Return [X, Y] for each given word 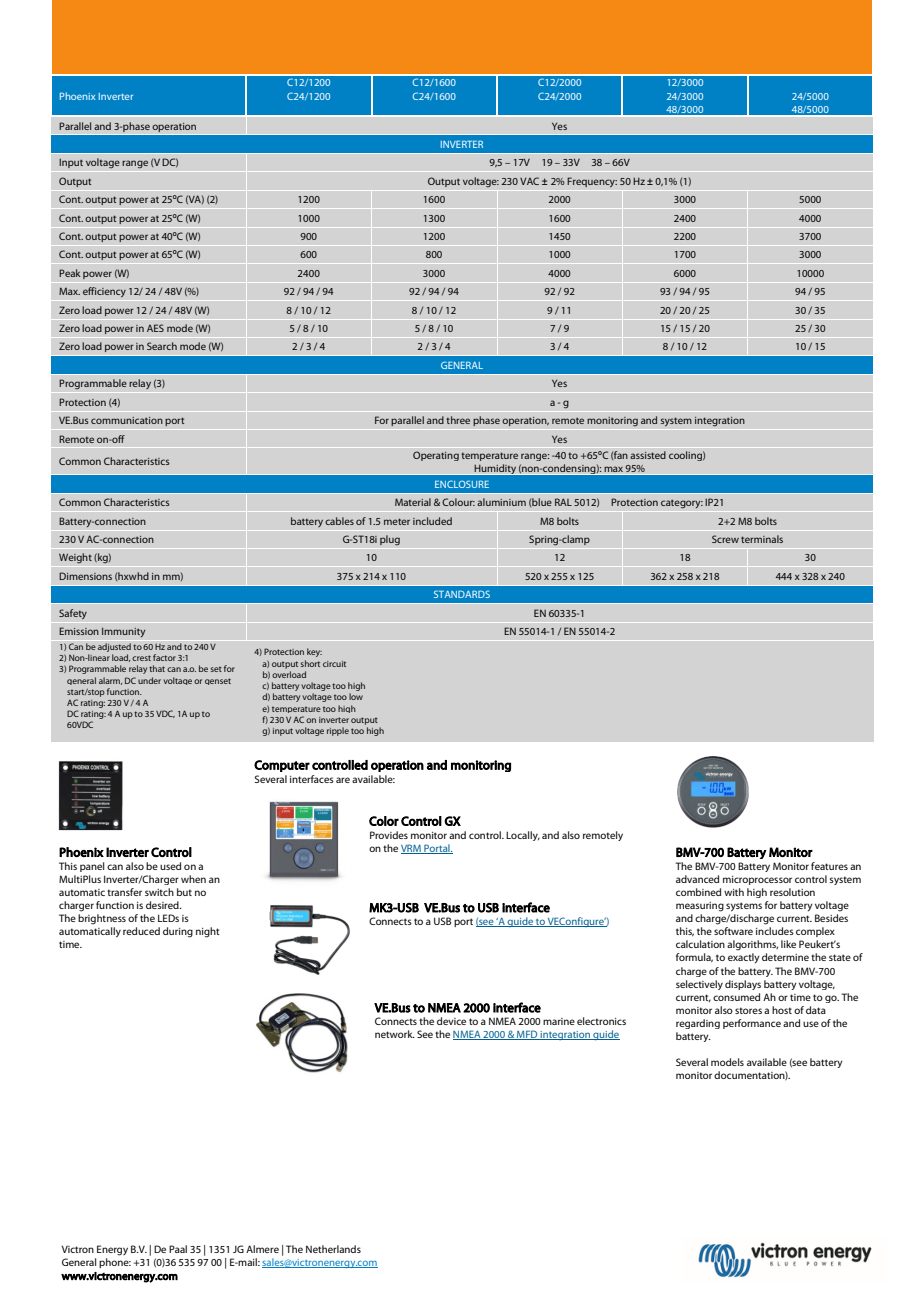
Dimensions [85, 576]
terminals [762, 539]
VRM [412, 849]
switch [159, 892]
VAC [529, 181]
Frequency [592, 182]
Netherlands [333, 1249]
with [734, 892]
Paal [178, 1249]
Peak [70, 273]
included [432, 521]
